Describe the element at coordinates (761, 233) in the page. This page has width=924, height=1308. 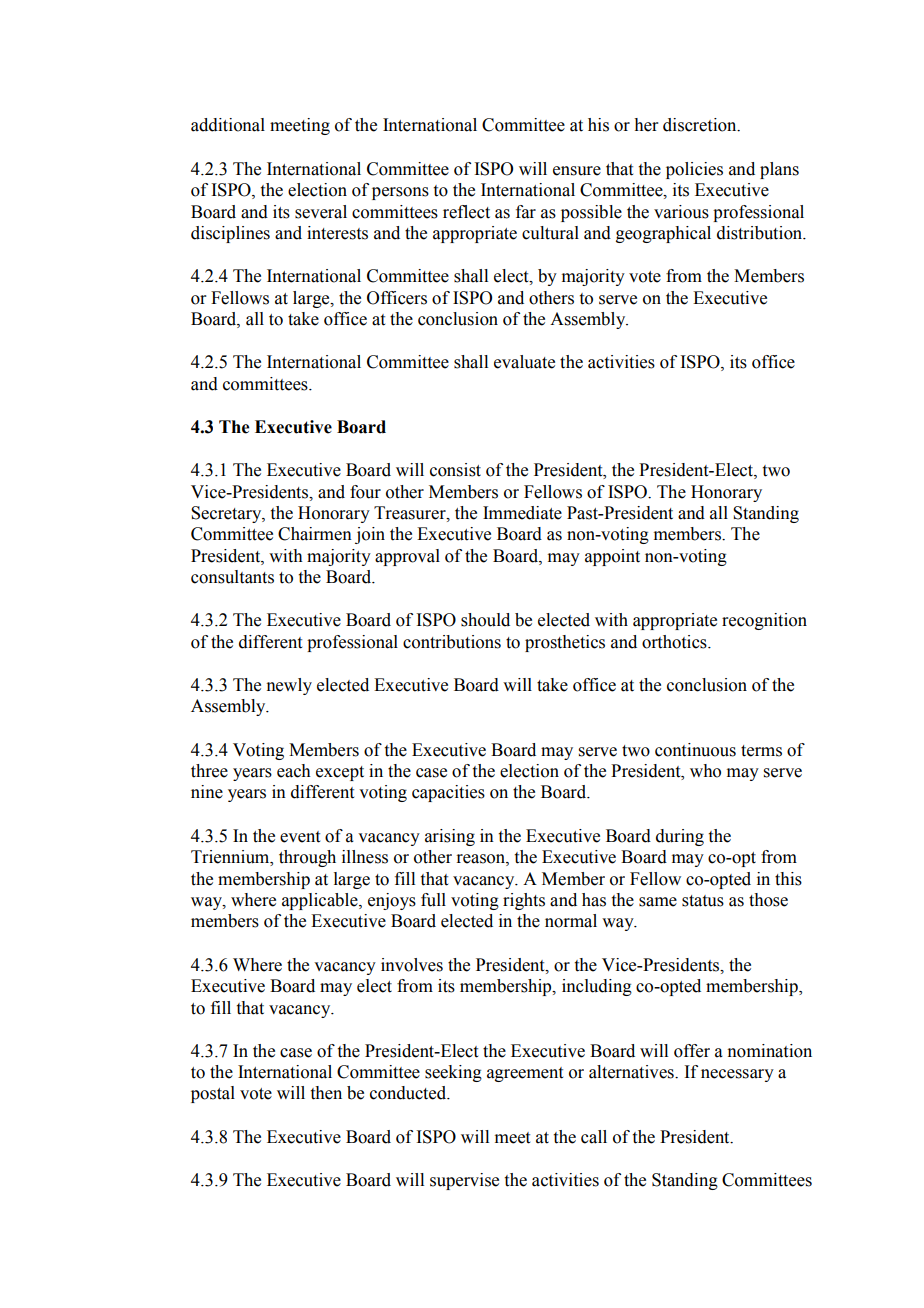
I see `distribution` at that location.
